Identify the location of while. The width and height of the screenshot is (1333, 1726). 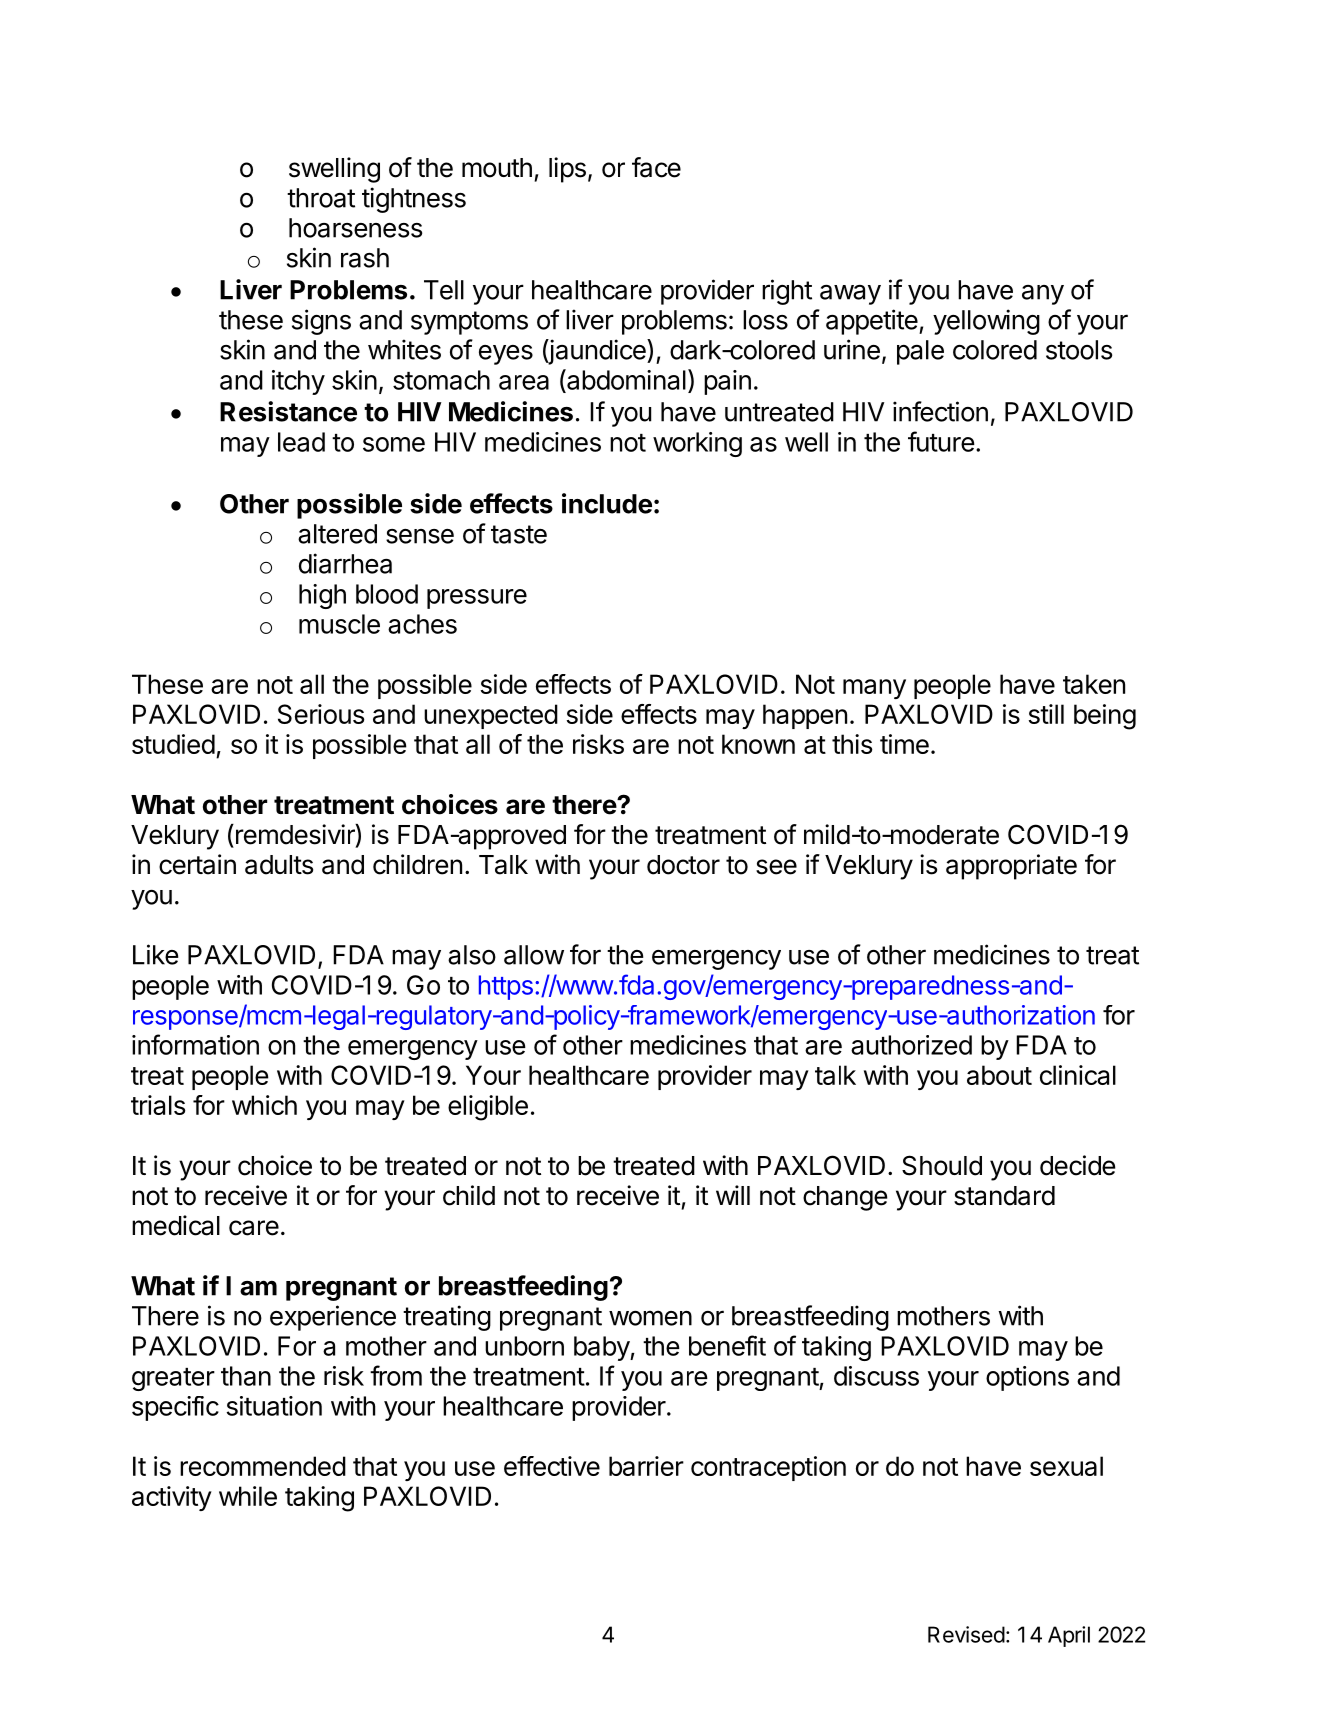
(248, 1496).
